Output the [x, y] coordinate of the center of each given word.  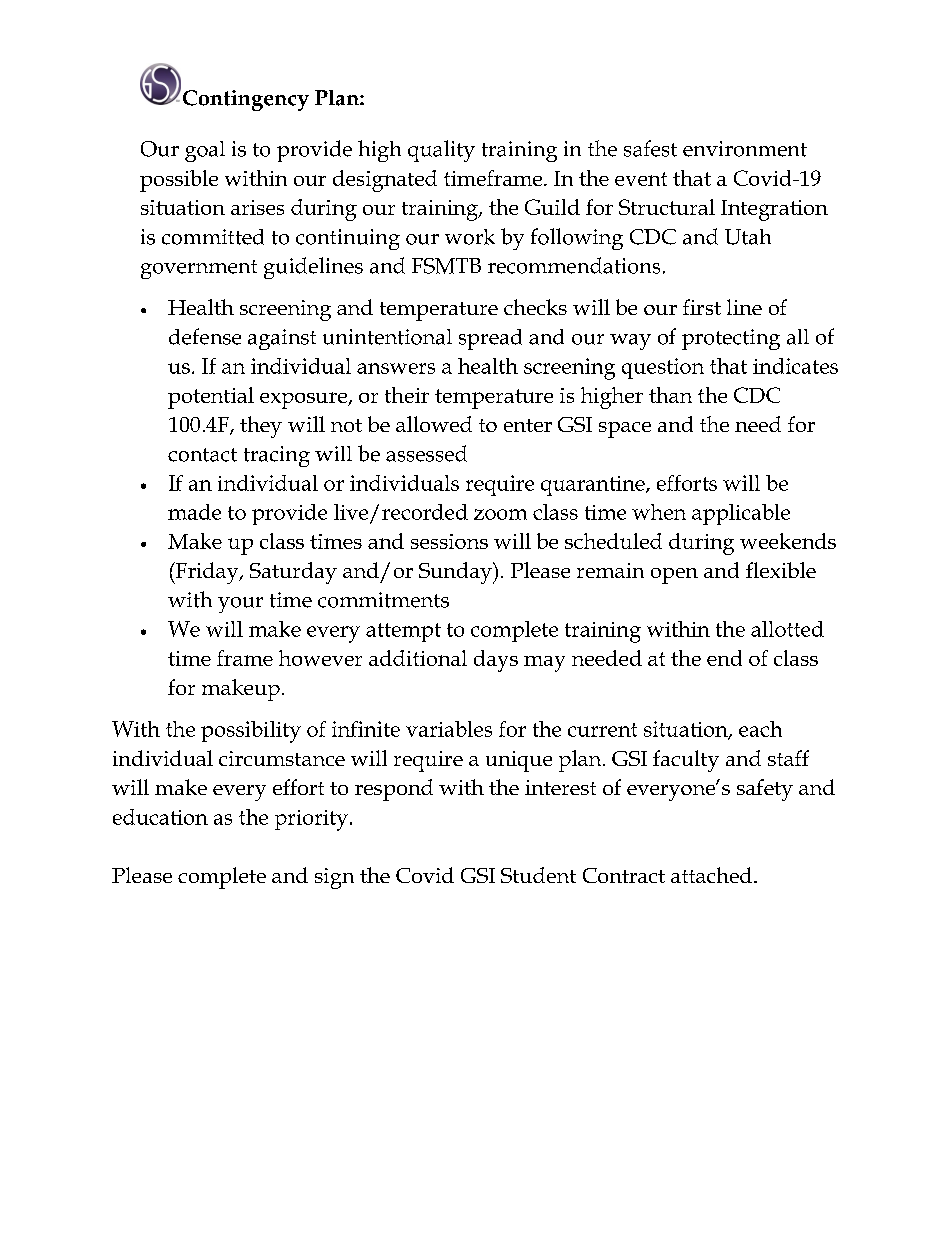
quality [441, 151]
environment [745, 149]
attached [711, 875]
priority [311, 820]
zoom [500, 514]
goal [205, 151]
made [194, 512]
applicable [741, 514]
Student [538, 875]
